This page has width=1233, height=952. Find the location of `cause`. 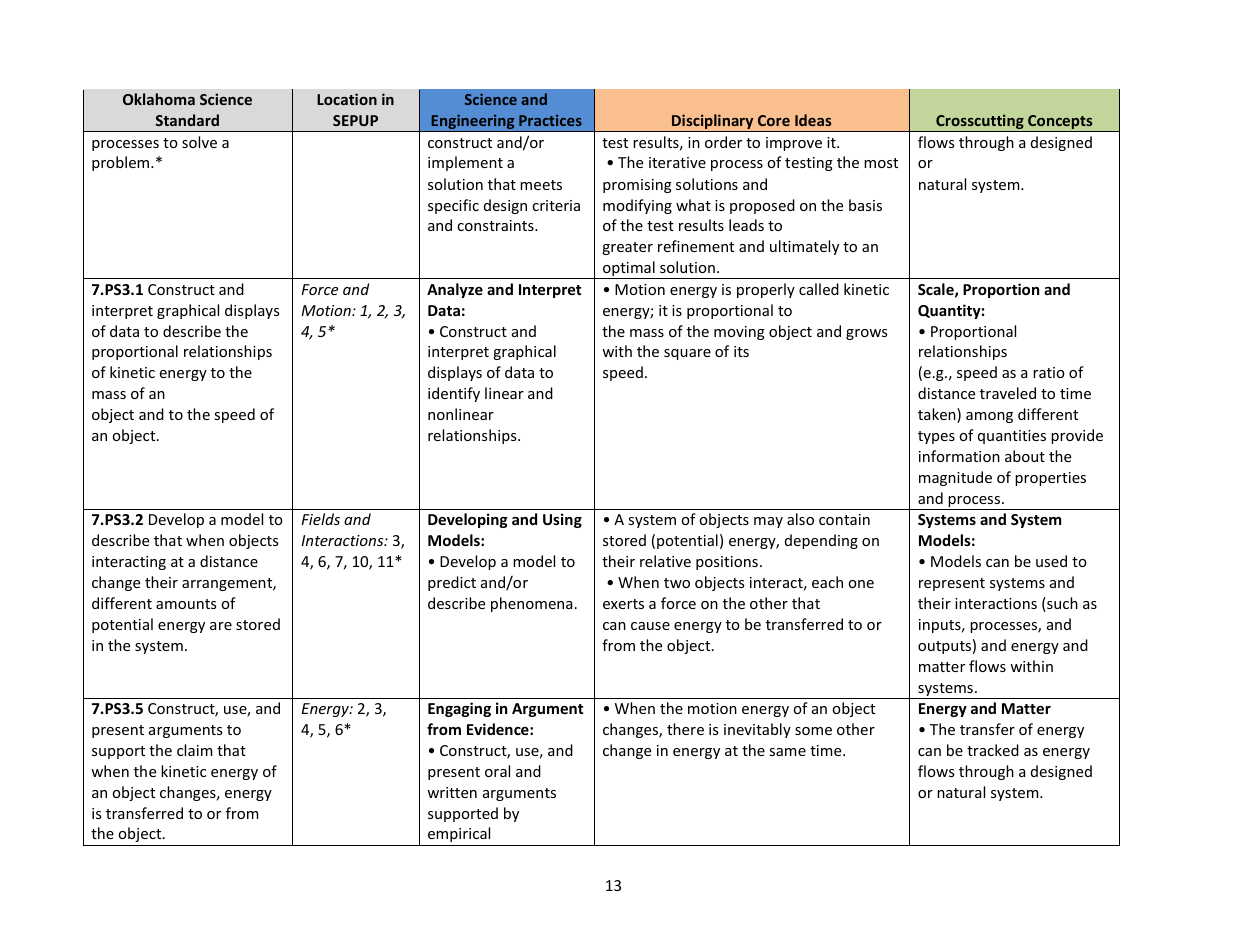

cause is located at coordinates (650, 626).
